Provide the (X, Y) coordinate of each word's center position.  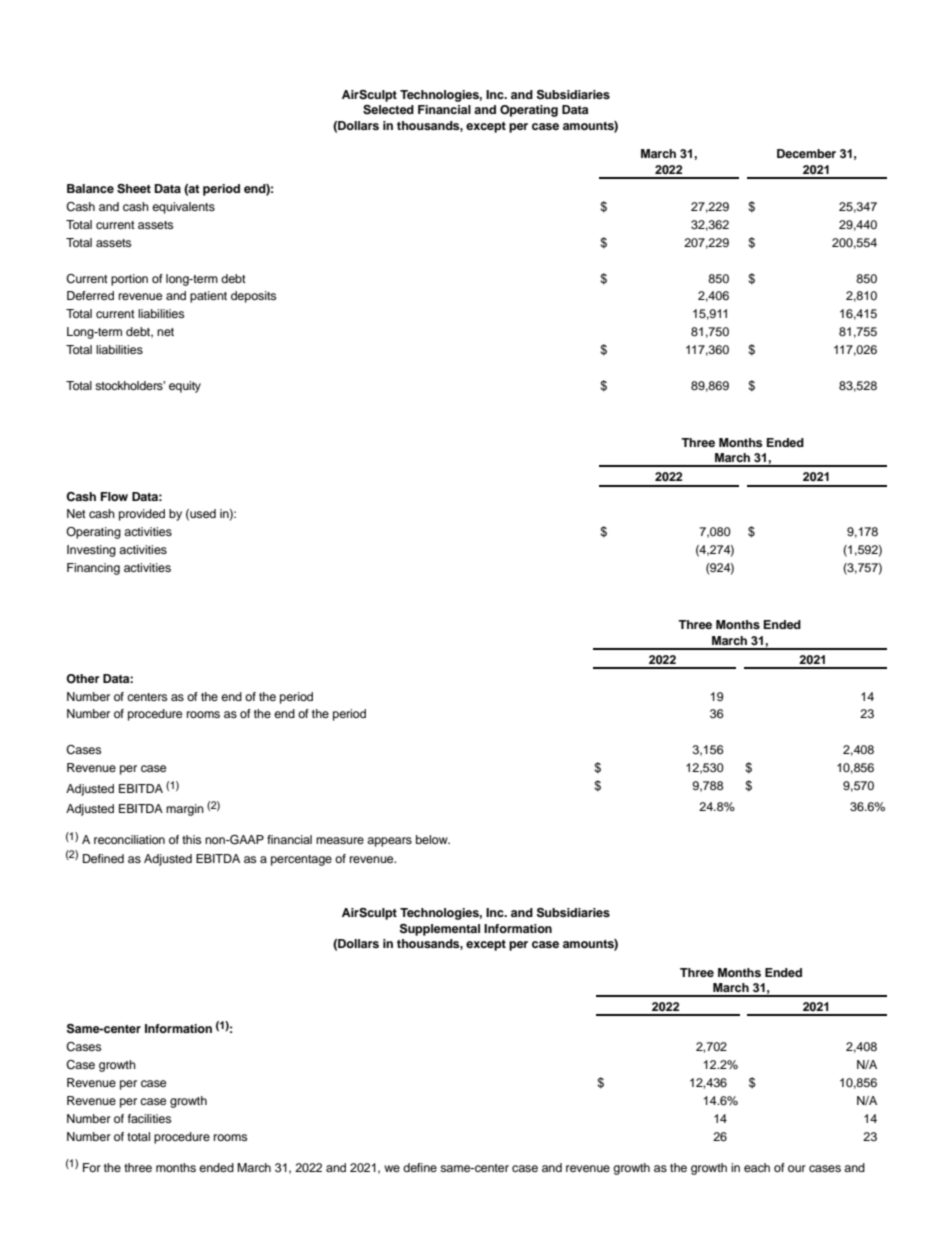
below (433, 839)
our (797, 1168)
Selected (388, 110)
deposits (253, 297)
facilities (149, 1118)
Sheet (134, 189)
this (191, 839)
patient (208, 297)
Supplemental (440, 930)
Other (82, 679)
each (757, 1167)
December (806, 153)
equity (185, 387)
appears (389, 842)
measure (340, 840)
